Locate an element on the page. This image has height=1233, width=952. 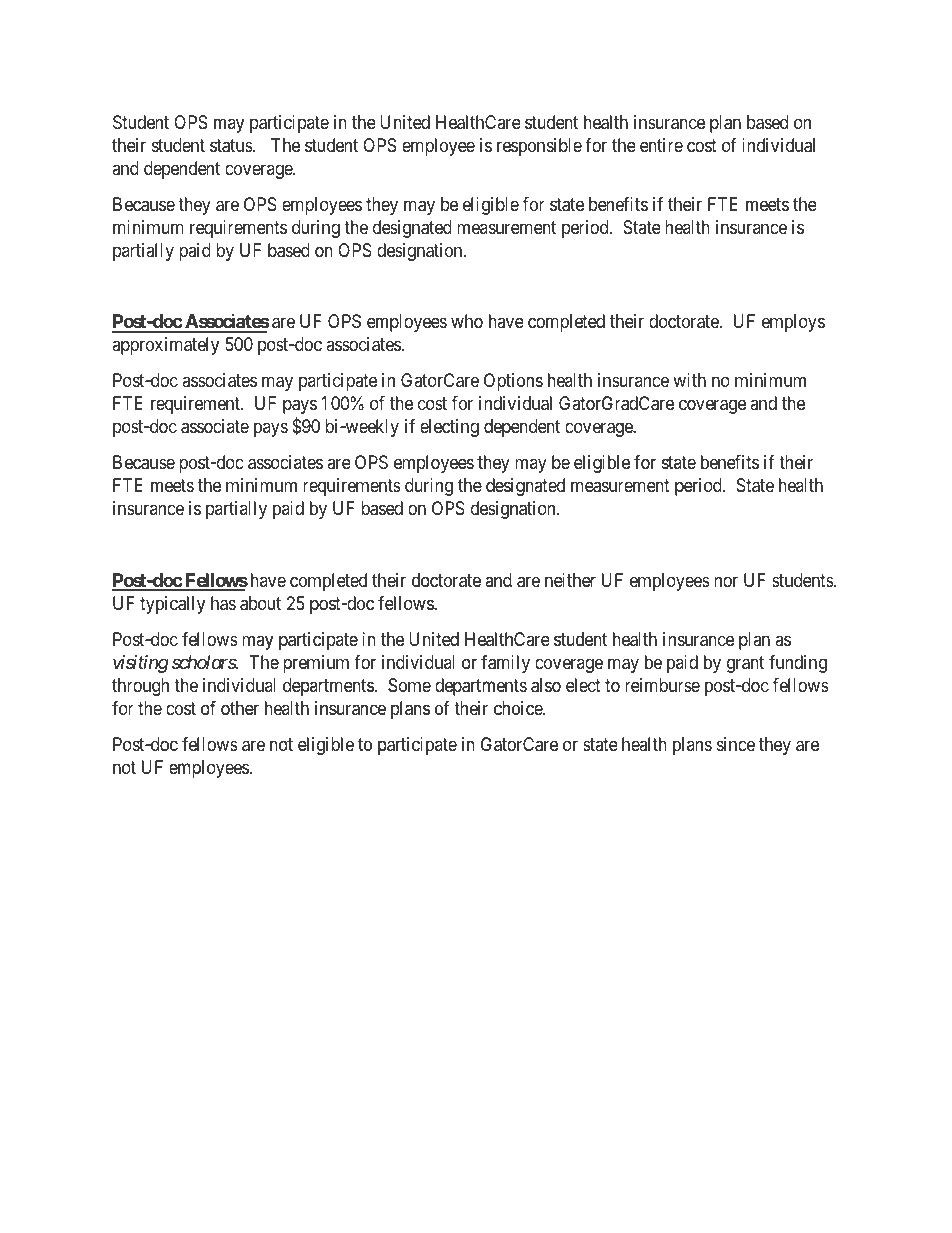
other is located at coordinates (240, 708).
